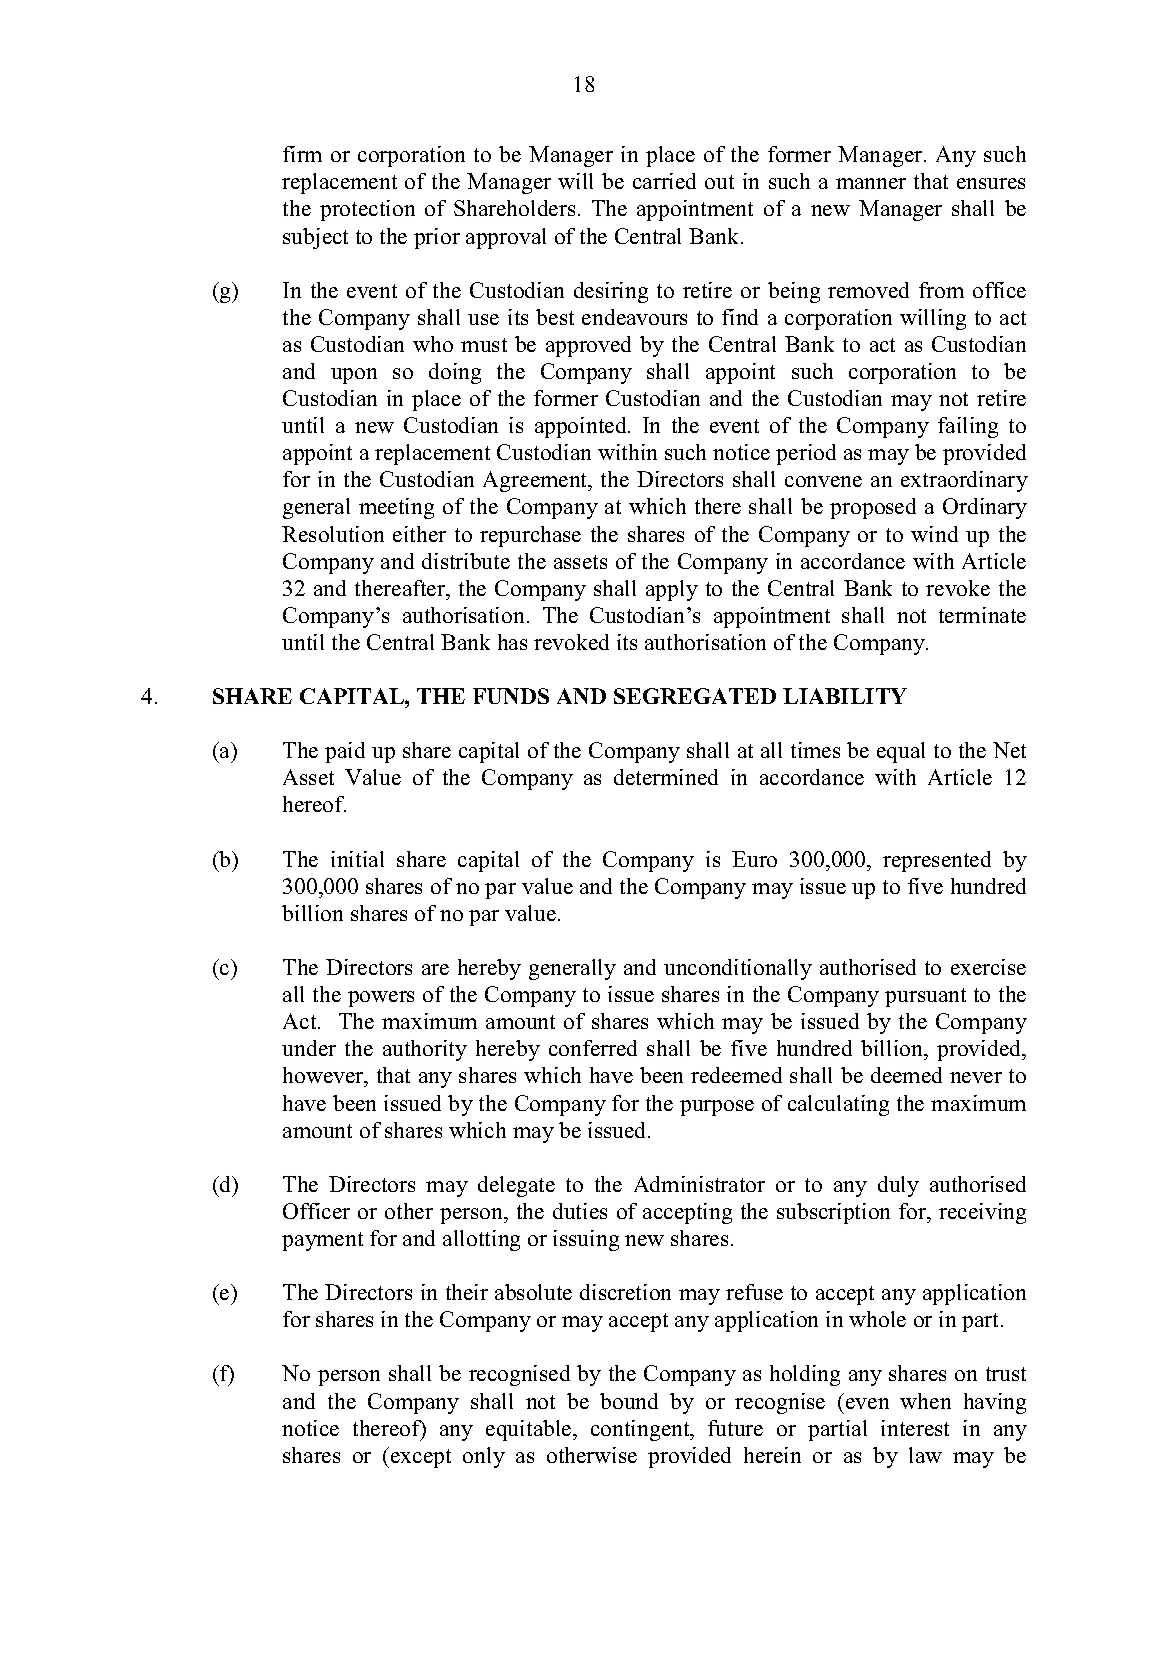  What do you see at coordinates (396, 508) in the image?
I see `meeting` at bounding box center [396, 508].
